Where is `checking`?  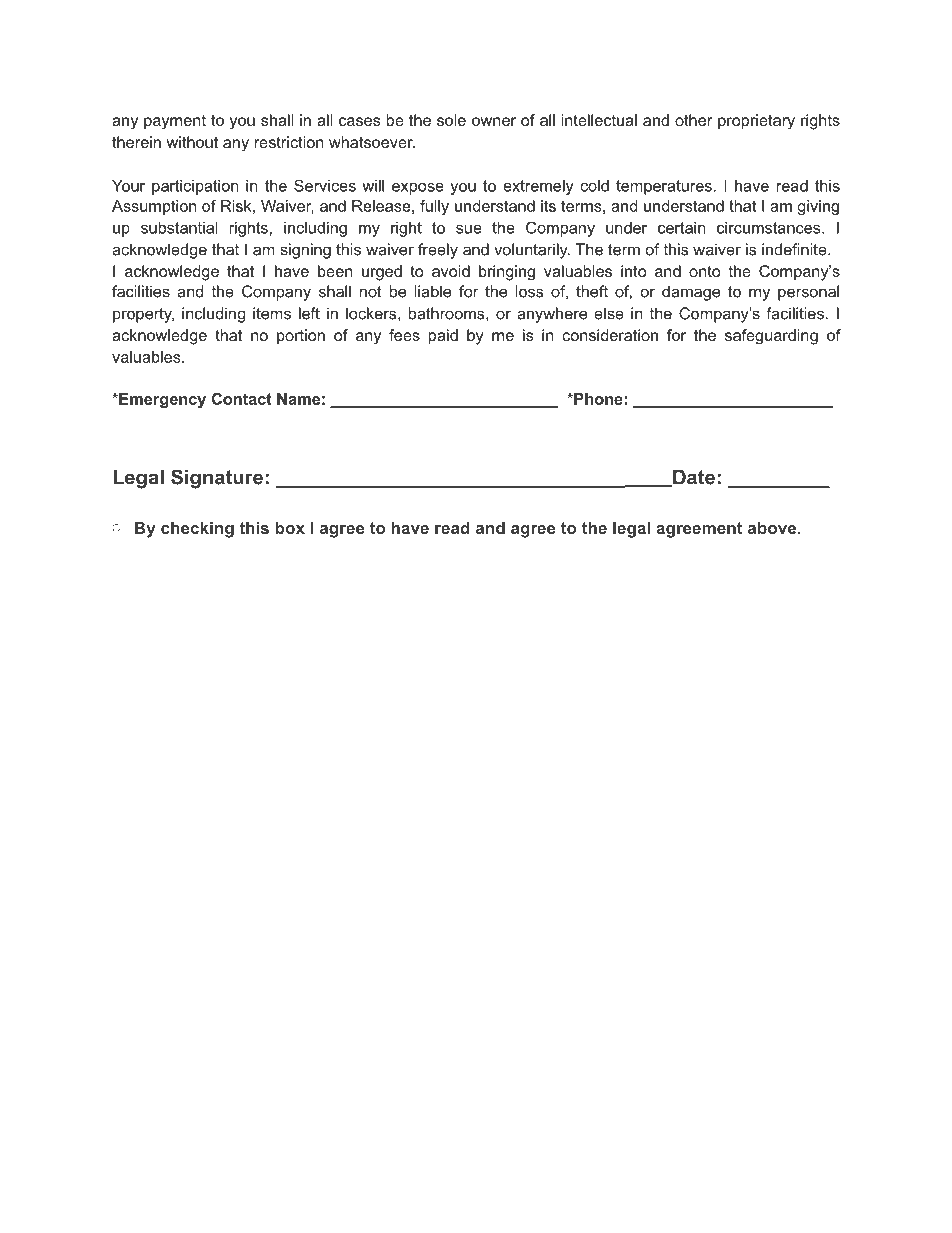
checking is located at coordinates (197, 529).
